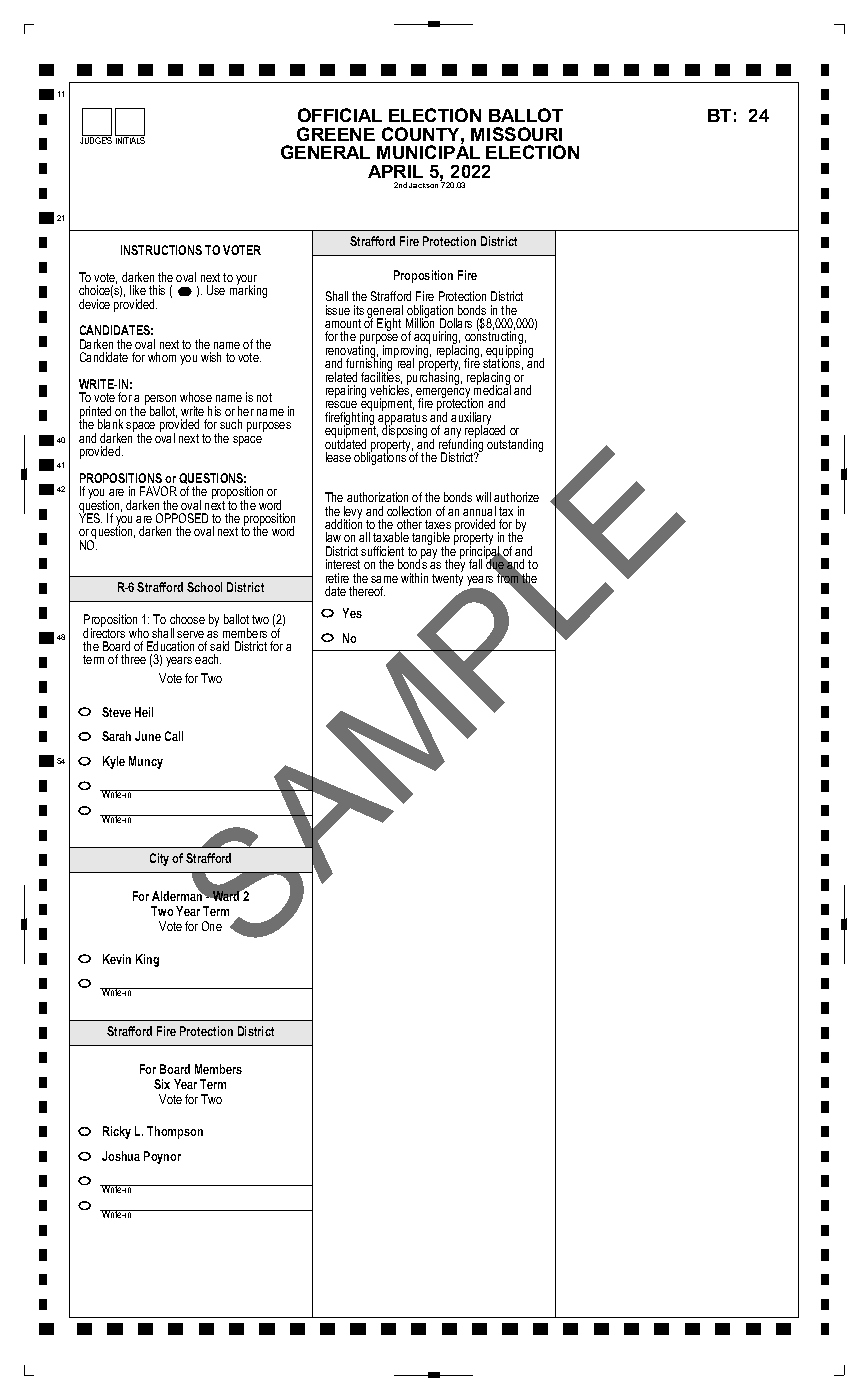 Image resolution: width=868 pixels, height=1399 pixels. Describe the element at coordinates (337, 578) in the image. I see `retire` at that location.
